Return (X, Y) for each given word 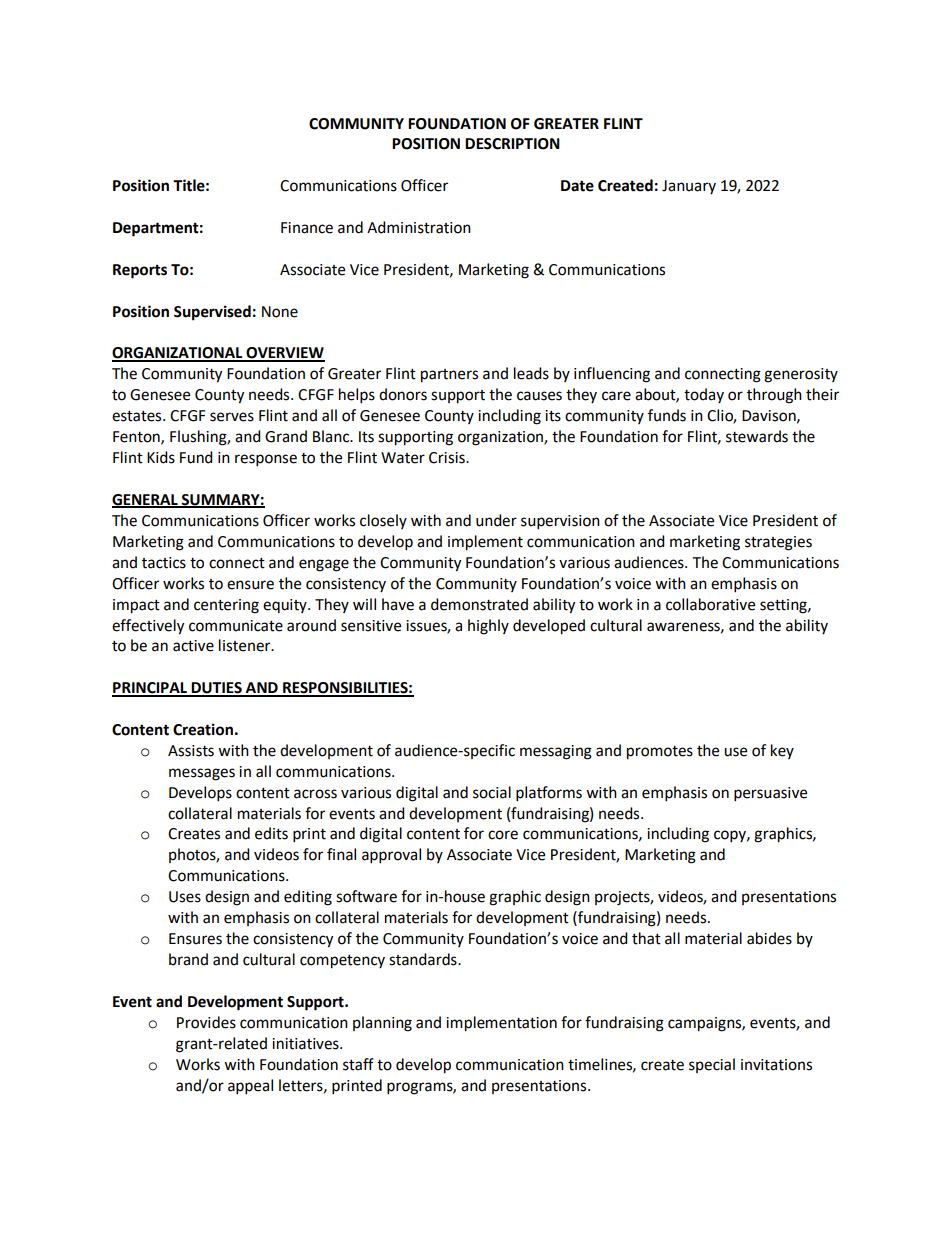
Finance (307, 228)
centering (226, 606)
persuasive (770, 794)
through (774, 396)
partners (449, 376)
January (689, 187)
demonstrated (479, 604)
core (503, 835)
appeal (250, 1087)
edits (271, 833)
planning (382, 1024)
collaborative (710, 604)
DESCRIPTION (512, 144)
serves (232, 417)
